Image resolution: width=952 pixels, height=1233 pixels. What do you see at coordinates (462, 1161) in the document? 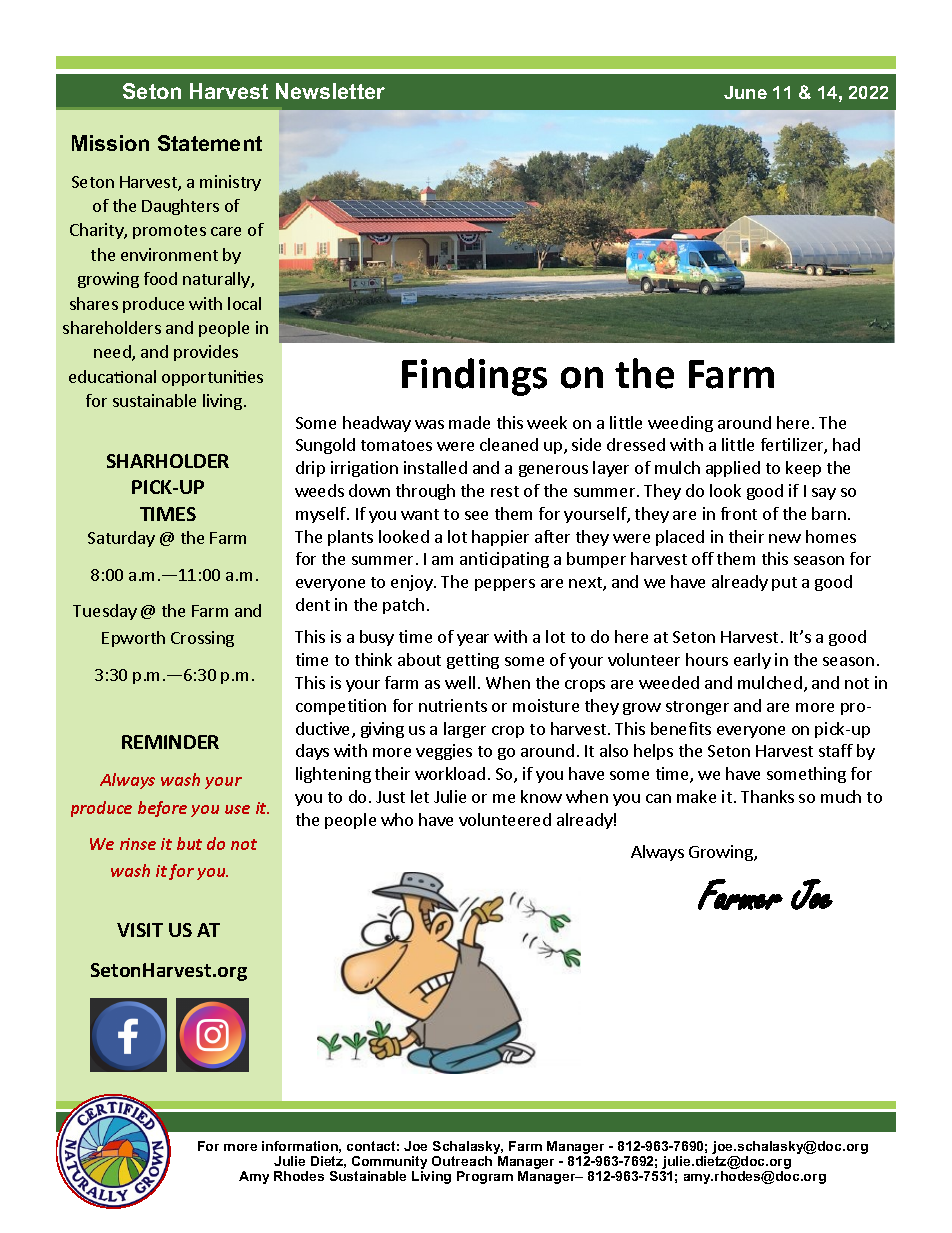
I see `Outreach` at bounding box center [462, 1161].
